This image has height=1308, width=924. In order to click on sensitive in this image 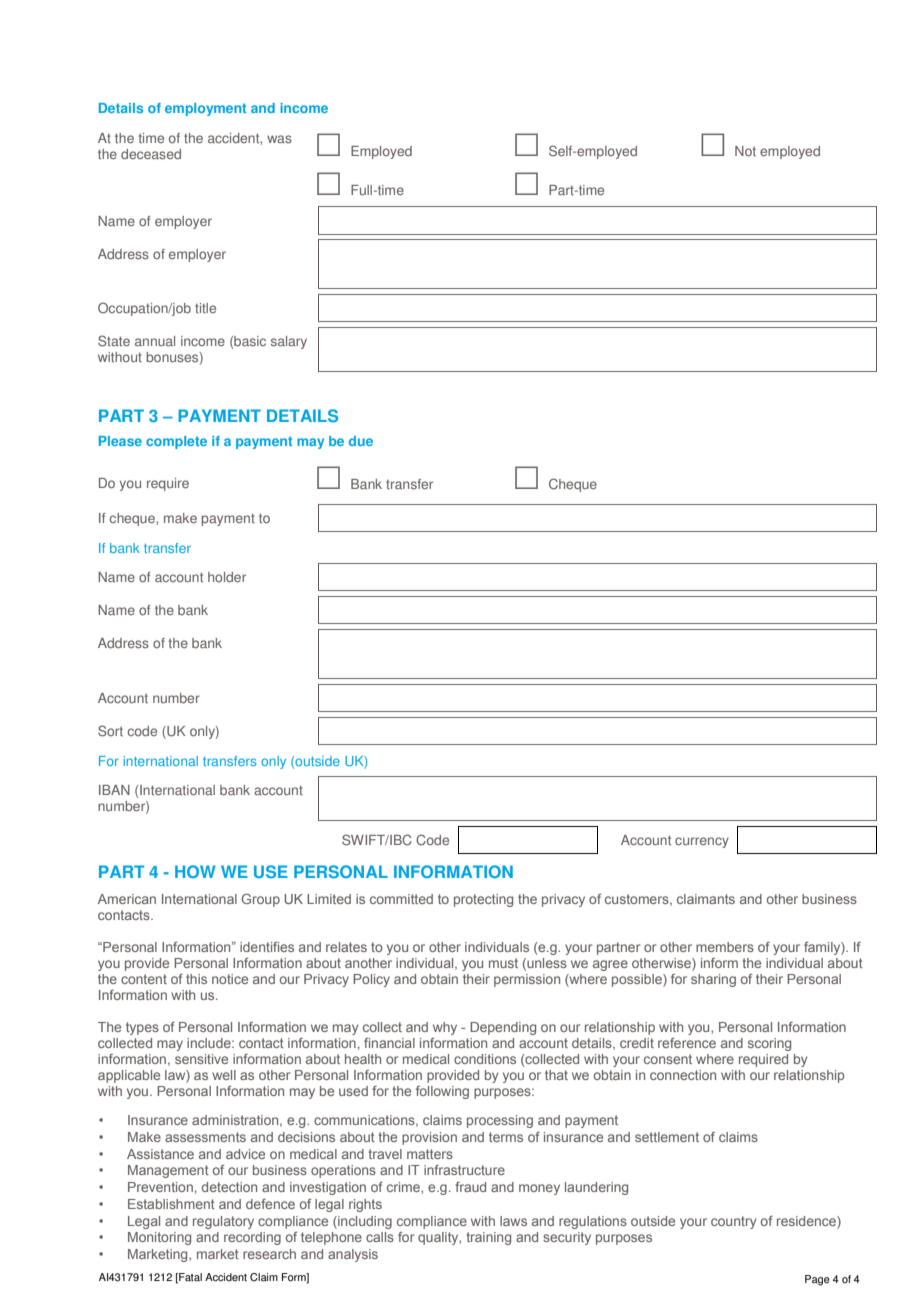, I will do `click(201, 1059)`.
